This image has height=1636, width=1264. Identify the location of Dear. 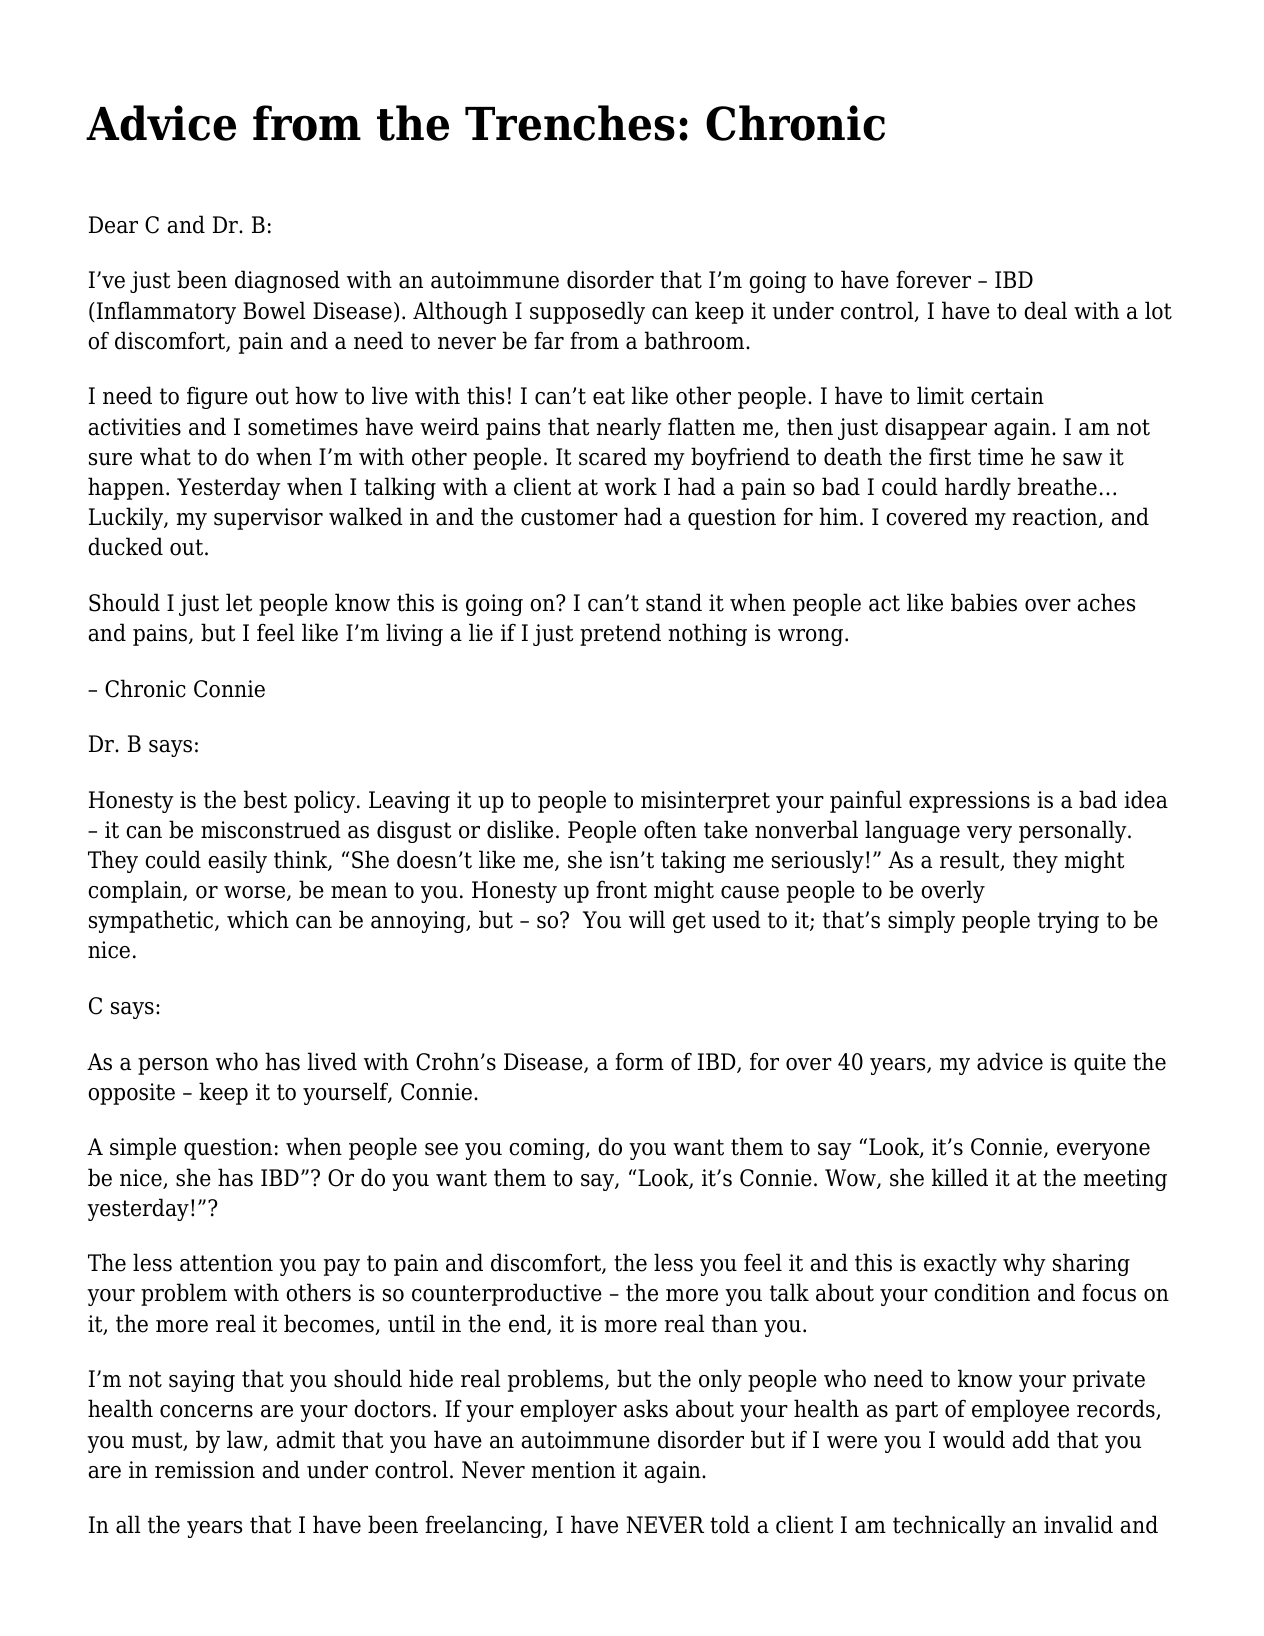
(113, 225).
